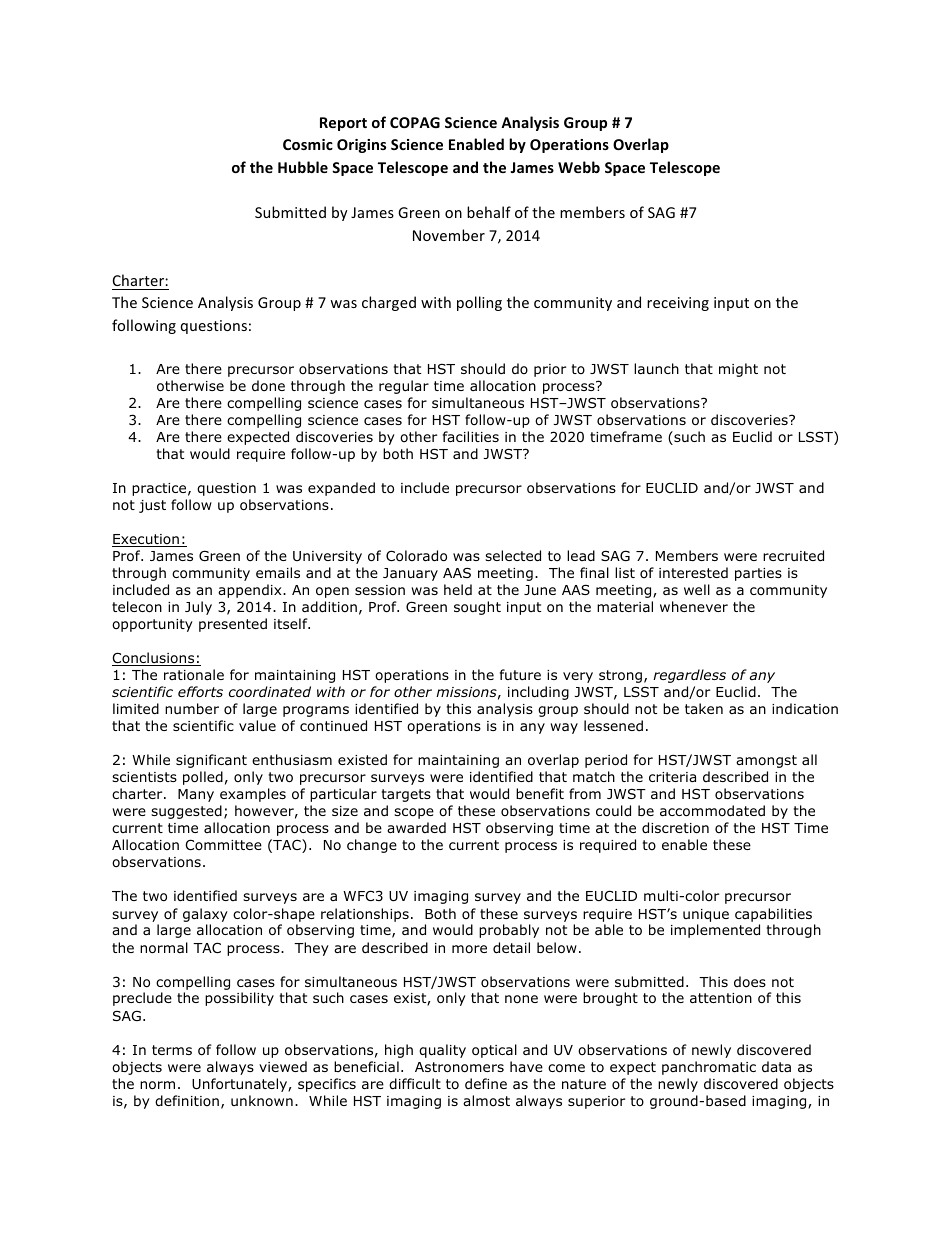 The width and height of the screenshot is (952, 1233). I want to click on interested, so click(693, 572).
